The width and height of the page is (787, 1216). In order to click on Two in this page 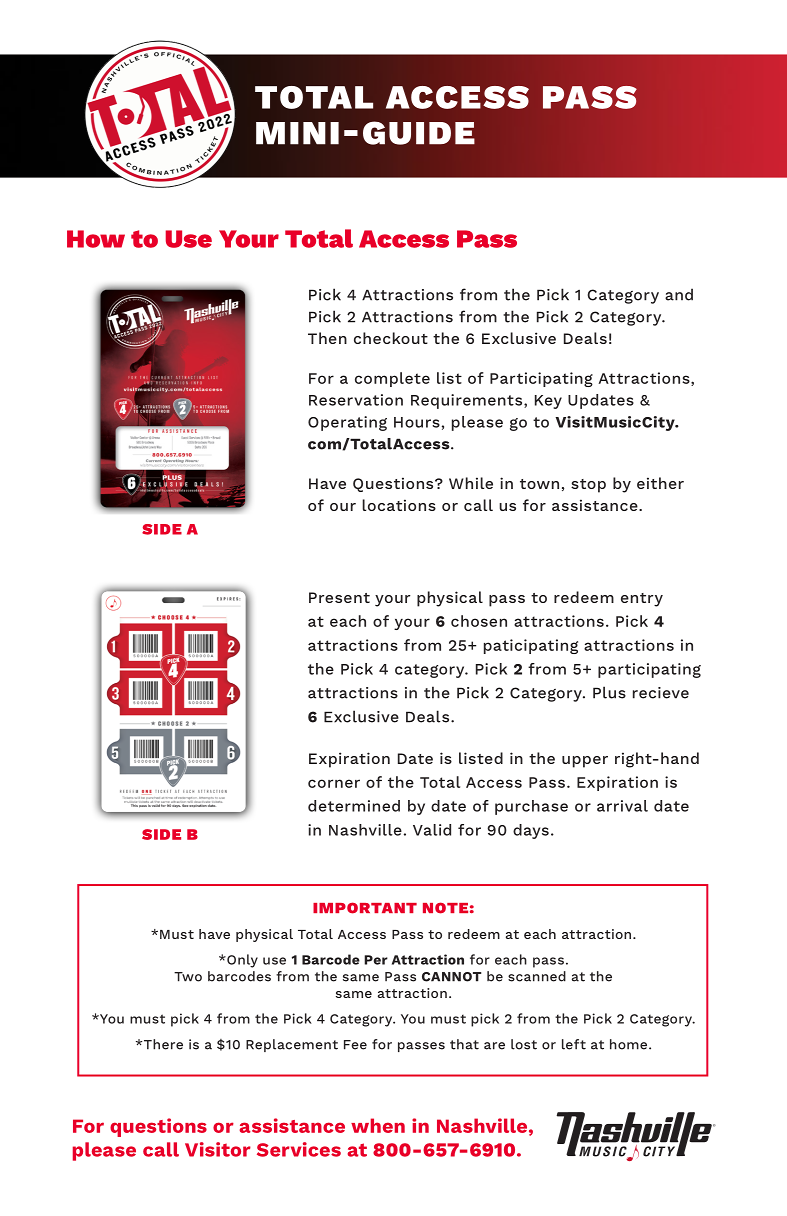, I will do `click(188, 977)`.
